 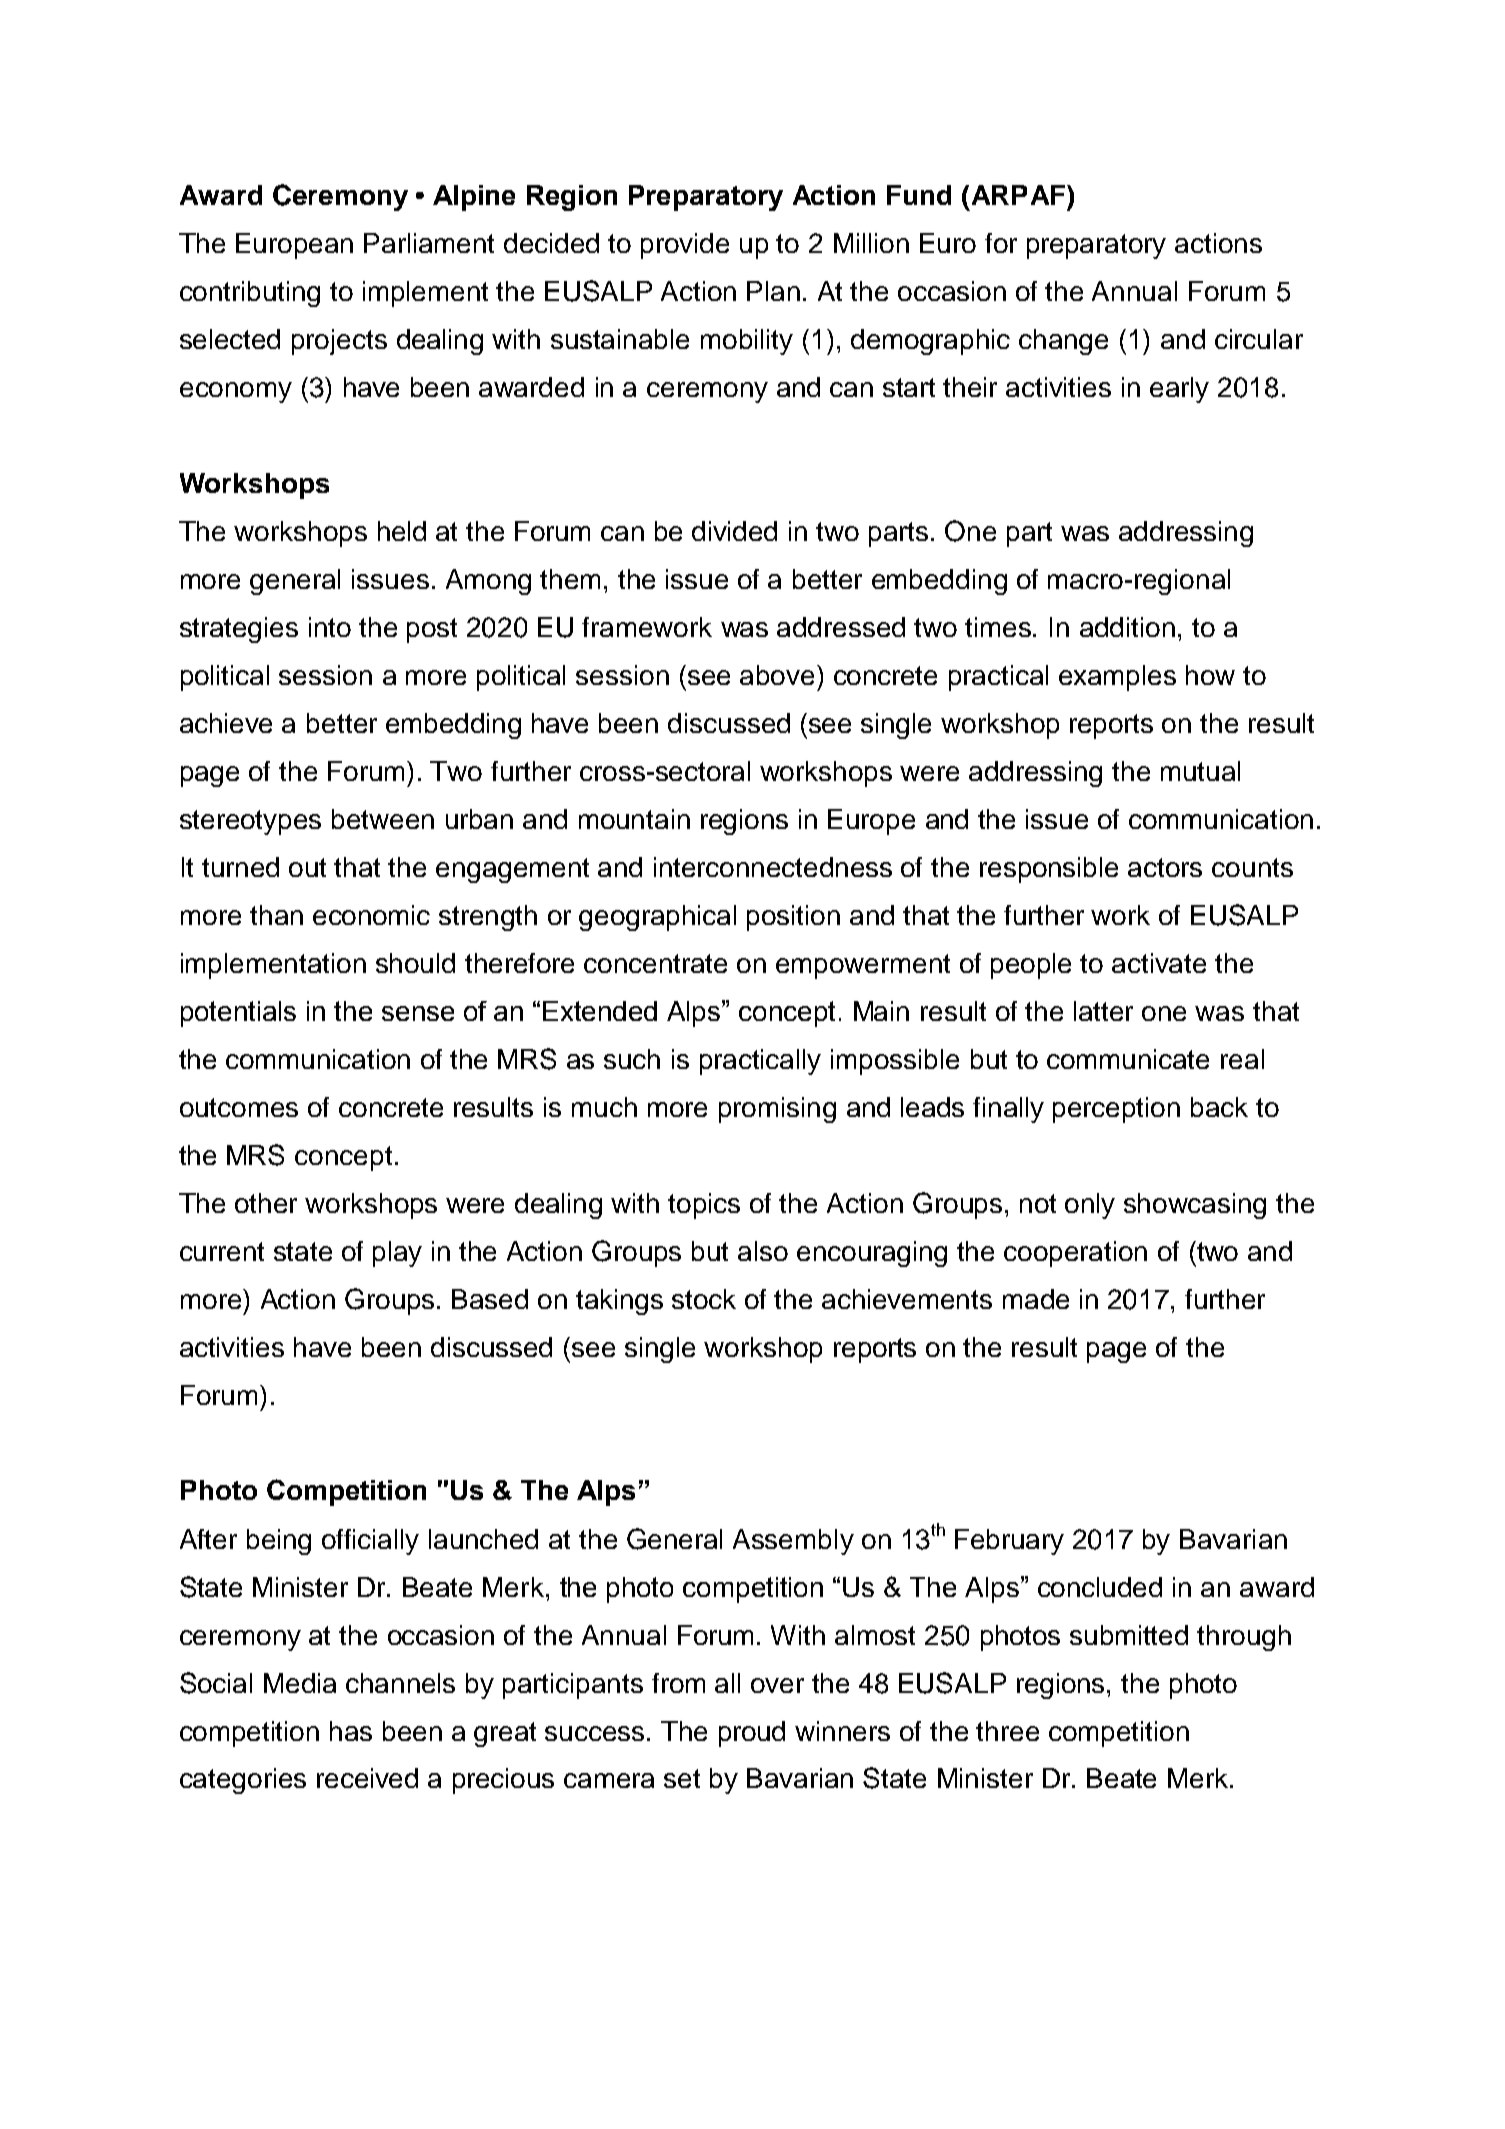 What do you see at coordinates (752, 1734) in the page?
I see `proud` at bounding box center [752, 1734].
